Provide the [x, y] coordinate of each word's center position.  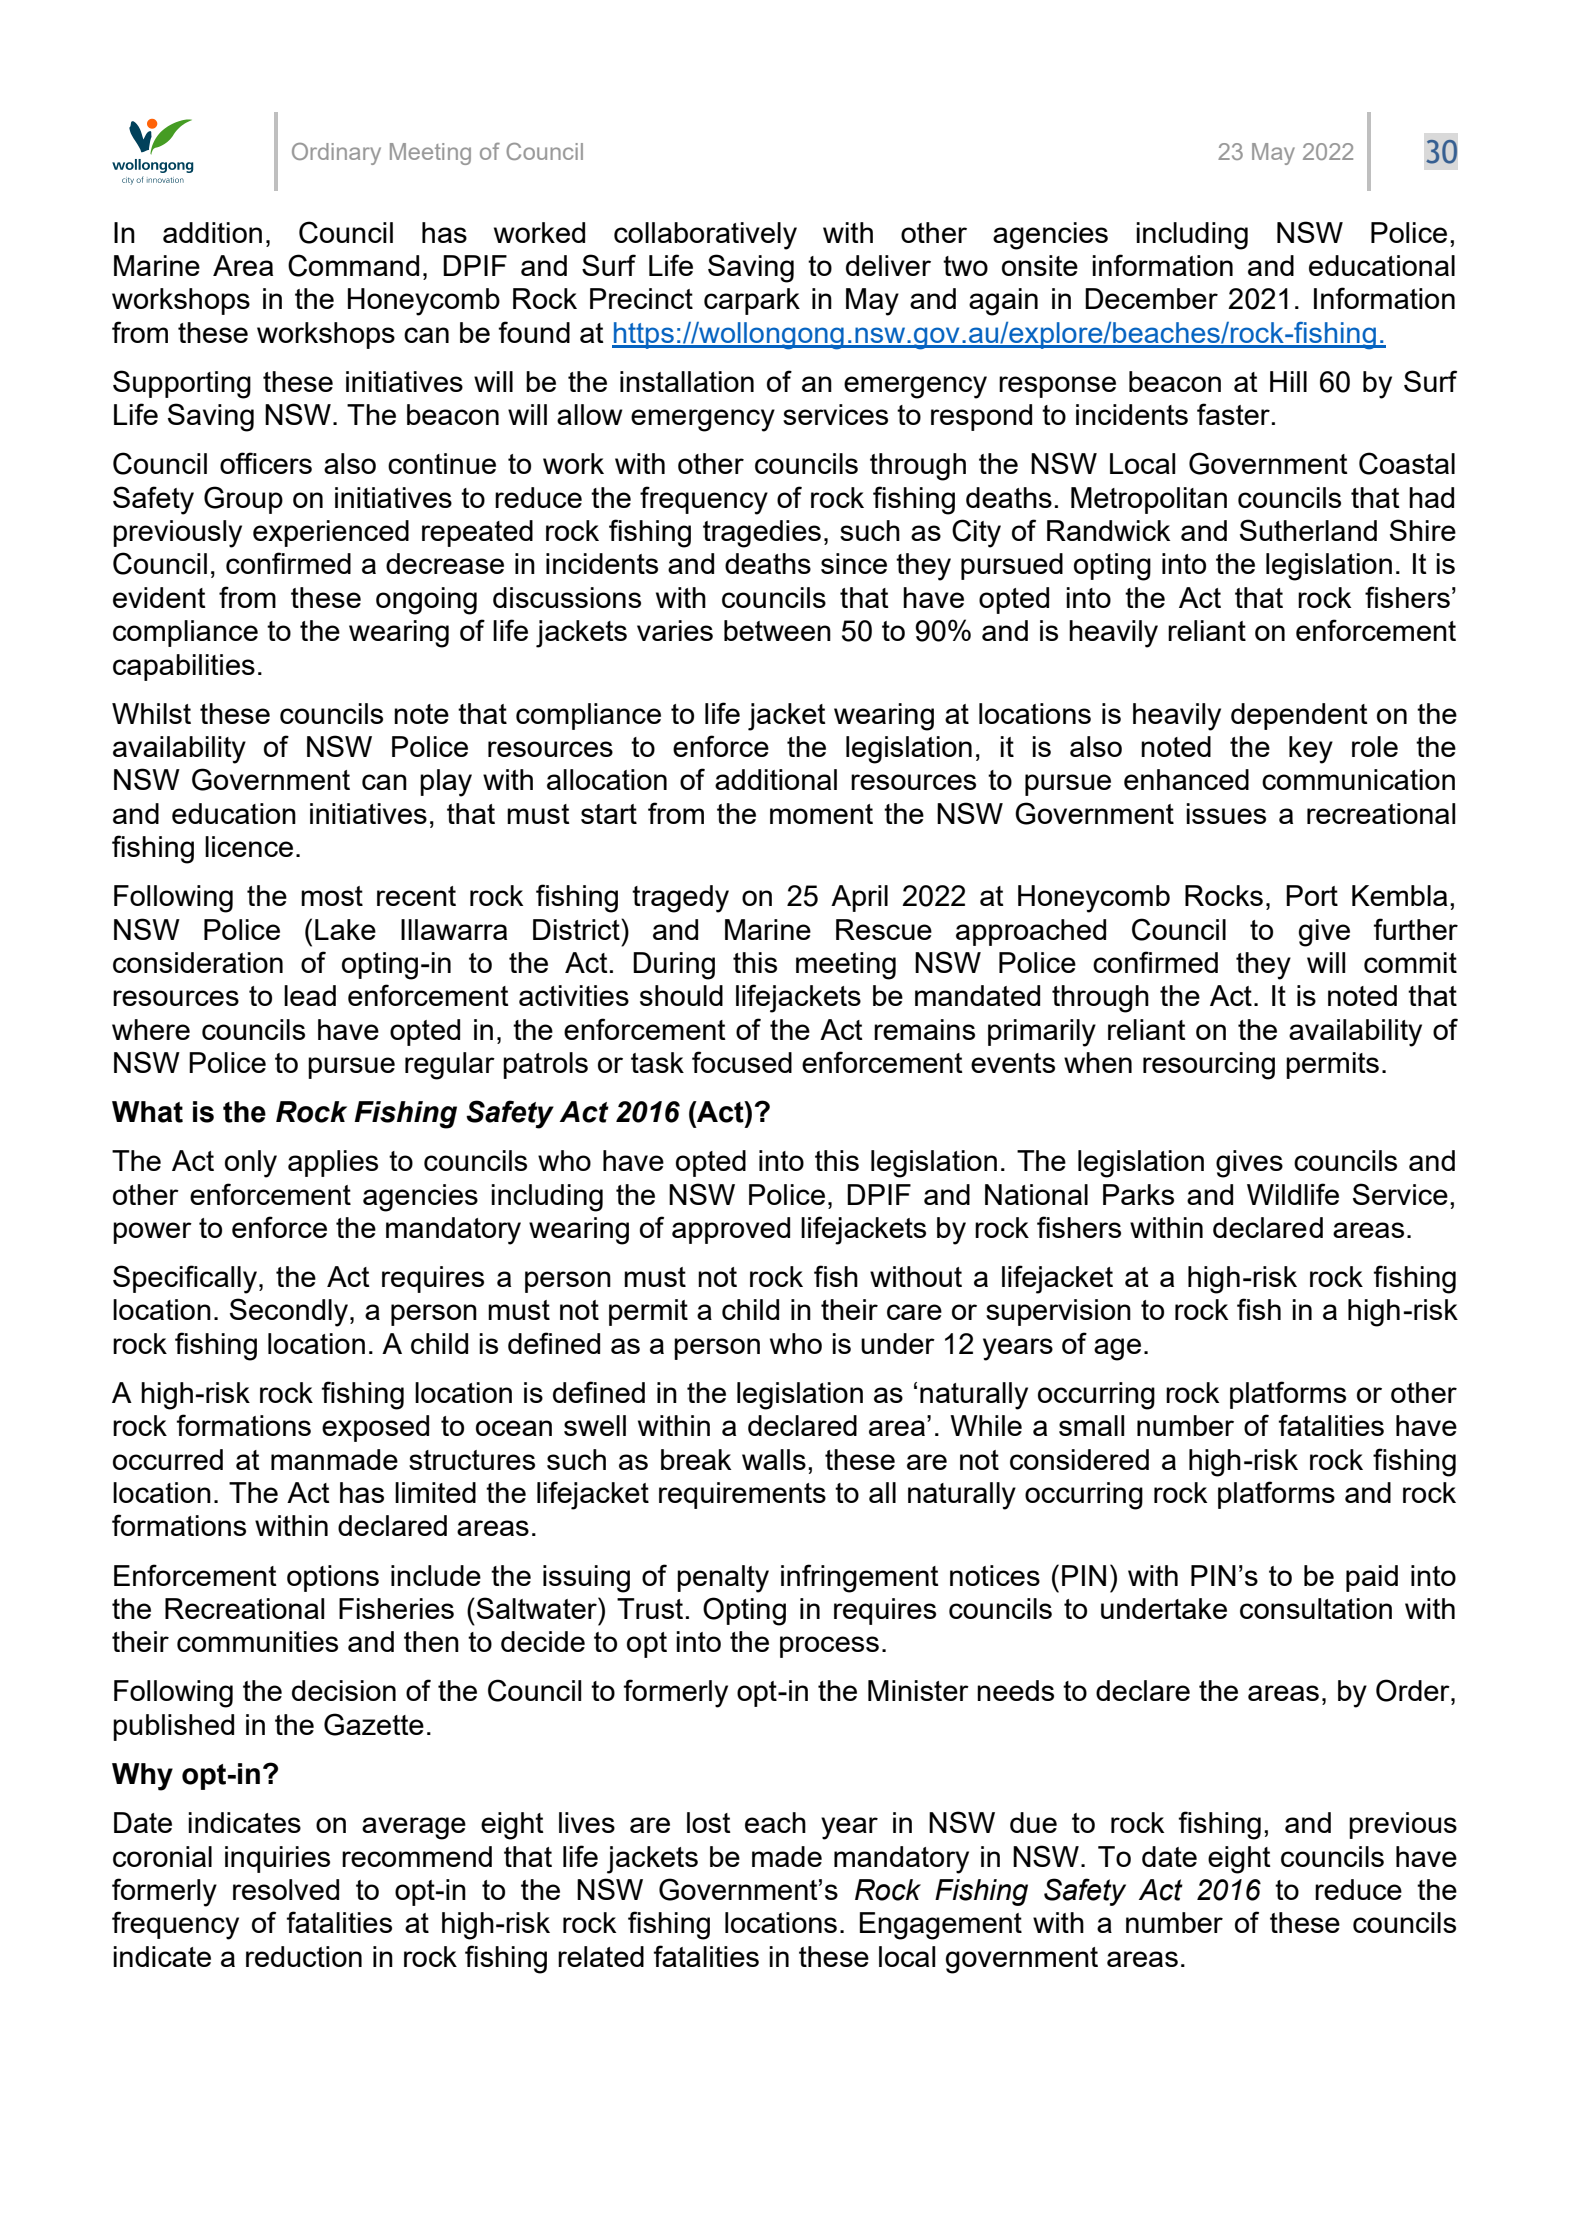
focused [742, 1062]
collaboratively [705, 236]
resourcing [1209, 1066]
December [1151, 298]
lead [310, 995]
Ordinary [336, 154]
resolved [286, 1889]
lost [709, 1822]
